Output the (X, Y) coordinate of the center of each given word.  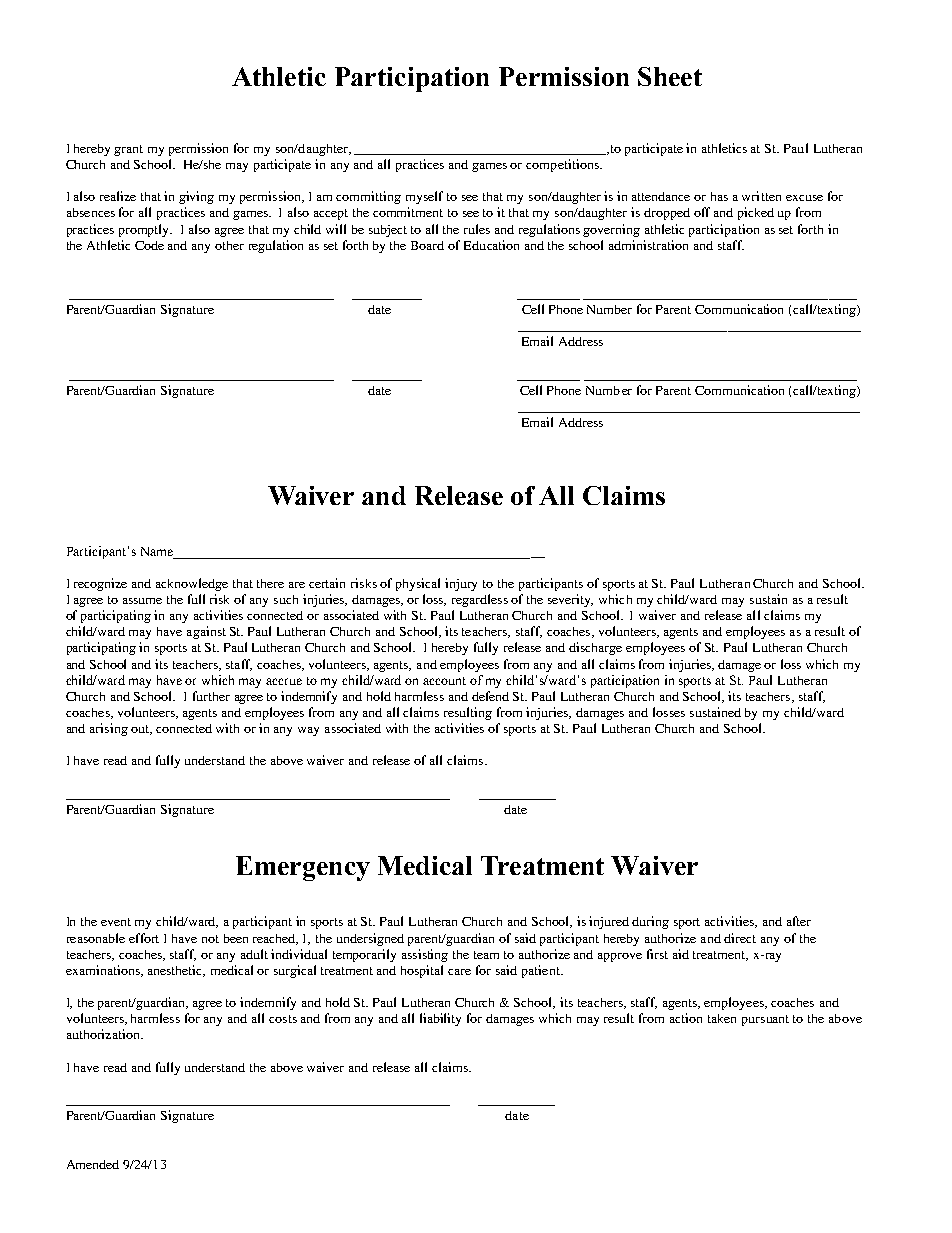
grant (128, 150)
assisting (425, 955)
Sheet (670, 76)
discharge (595, 648)
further (211, 696)
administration (648, 245)
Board (427, 245)
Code (149, 245)
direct (740, 938)
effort (144, 938)
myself (424, 197)
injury (461, 584)
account (444, 681)
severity (570, 600)
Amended (93, 1164)
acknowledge (192, 584)
